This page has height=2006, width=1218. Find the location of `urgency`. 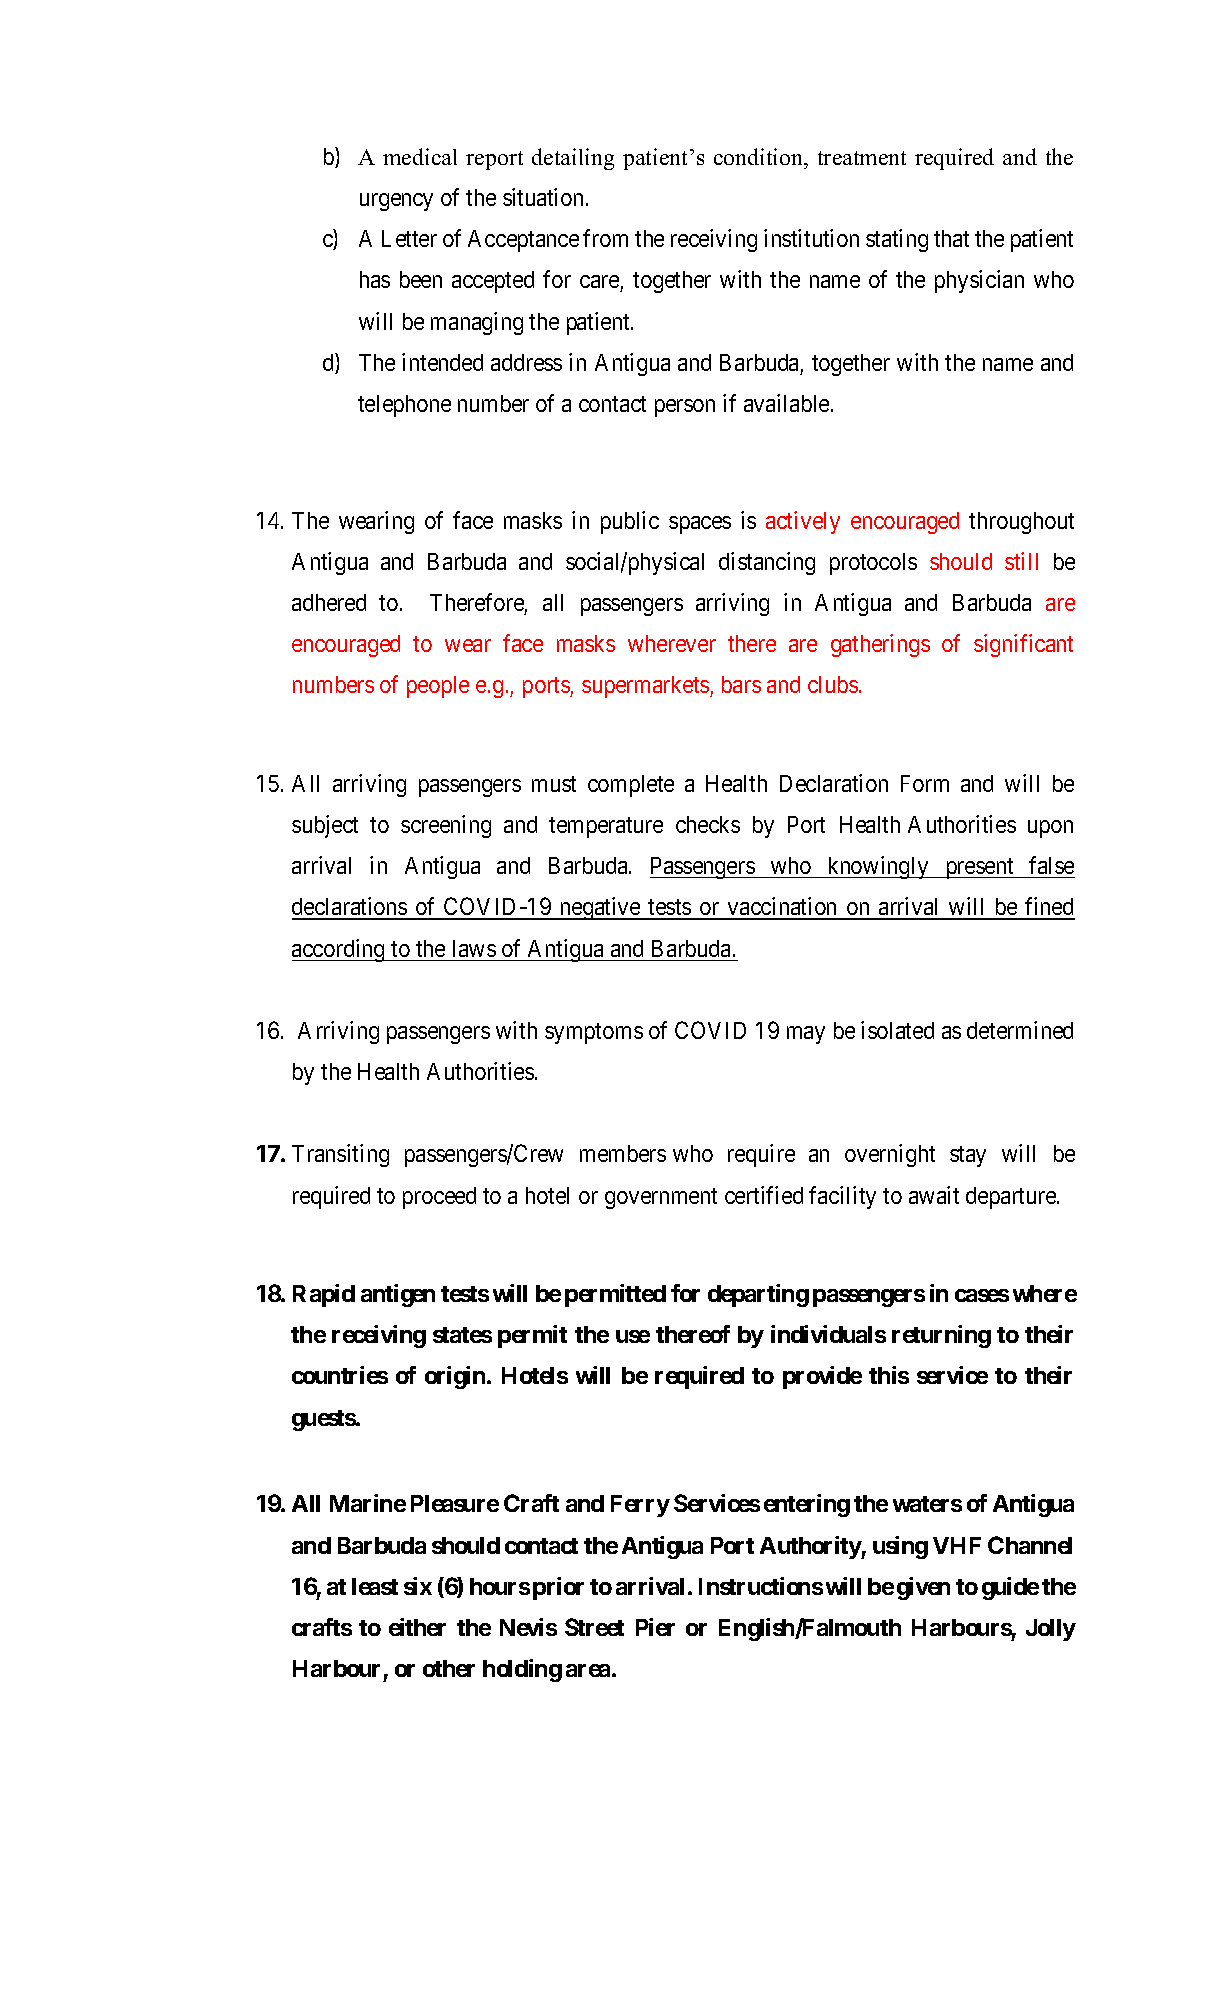

urgency is located at coordinates (396, 202).
